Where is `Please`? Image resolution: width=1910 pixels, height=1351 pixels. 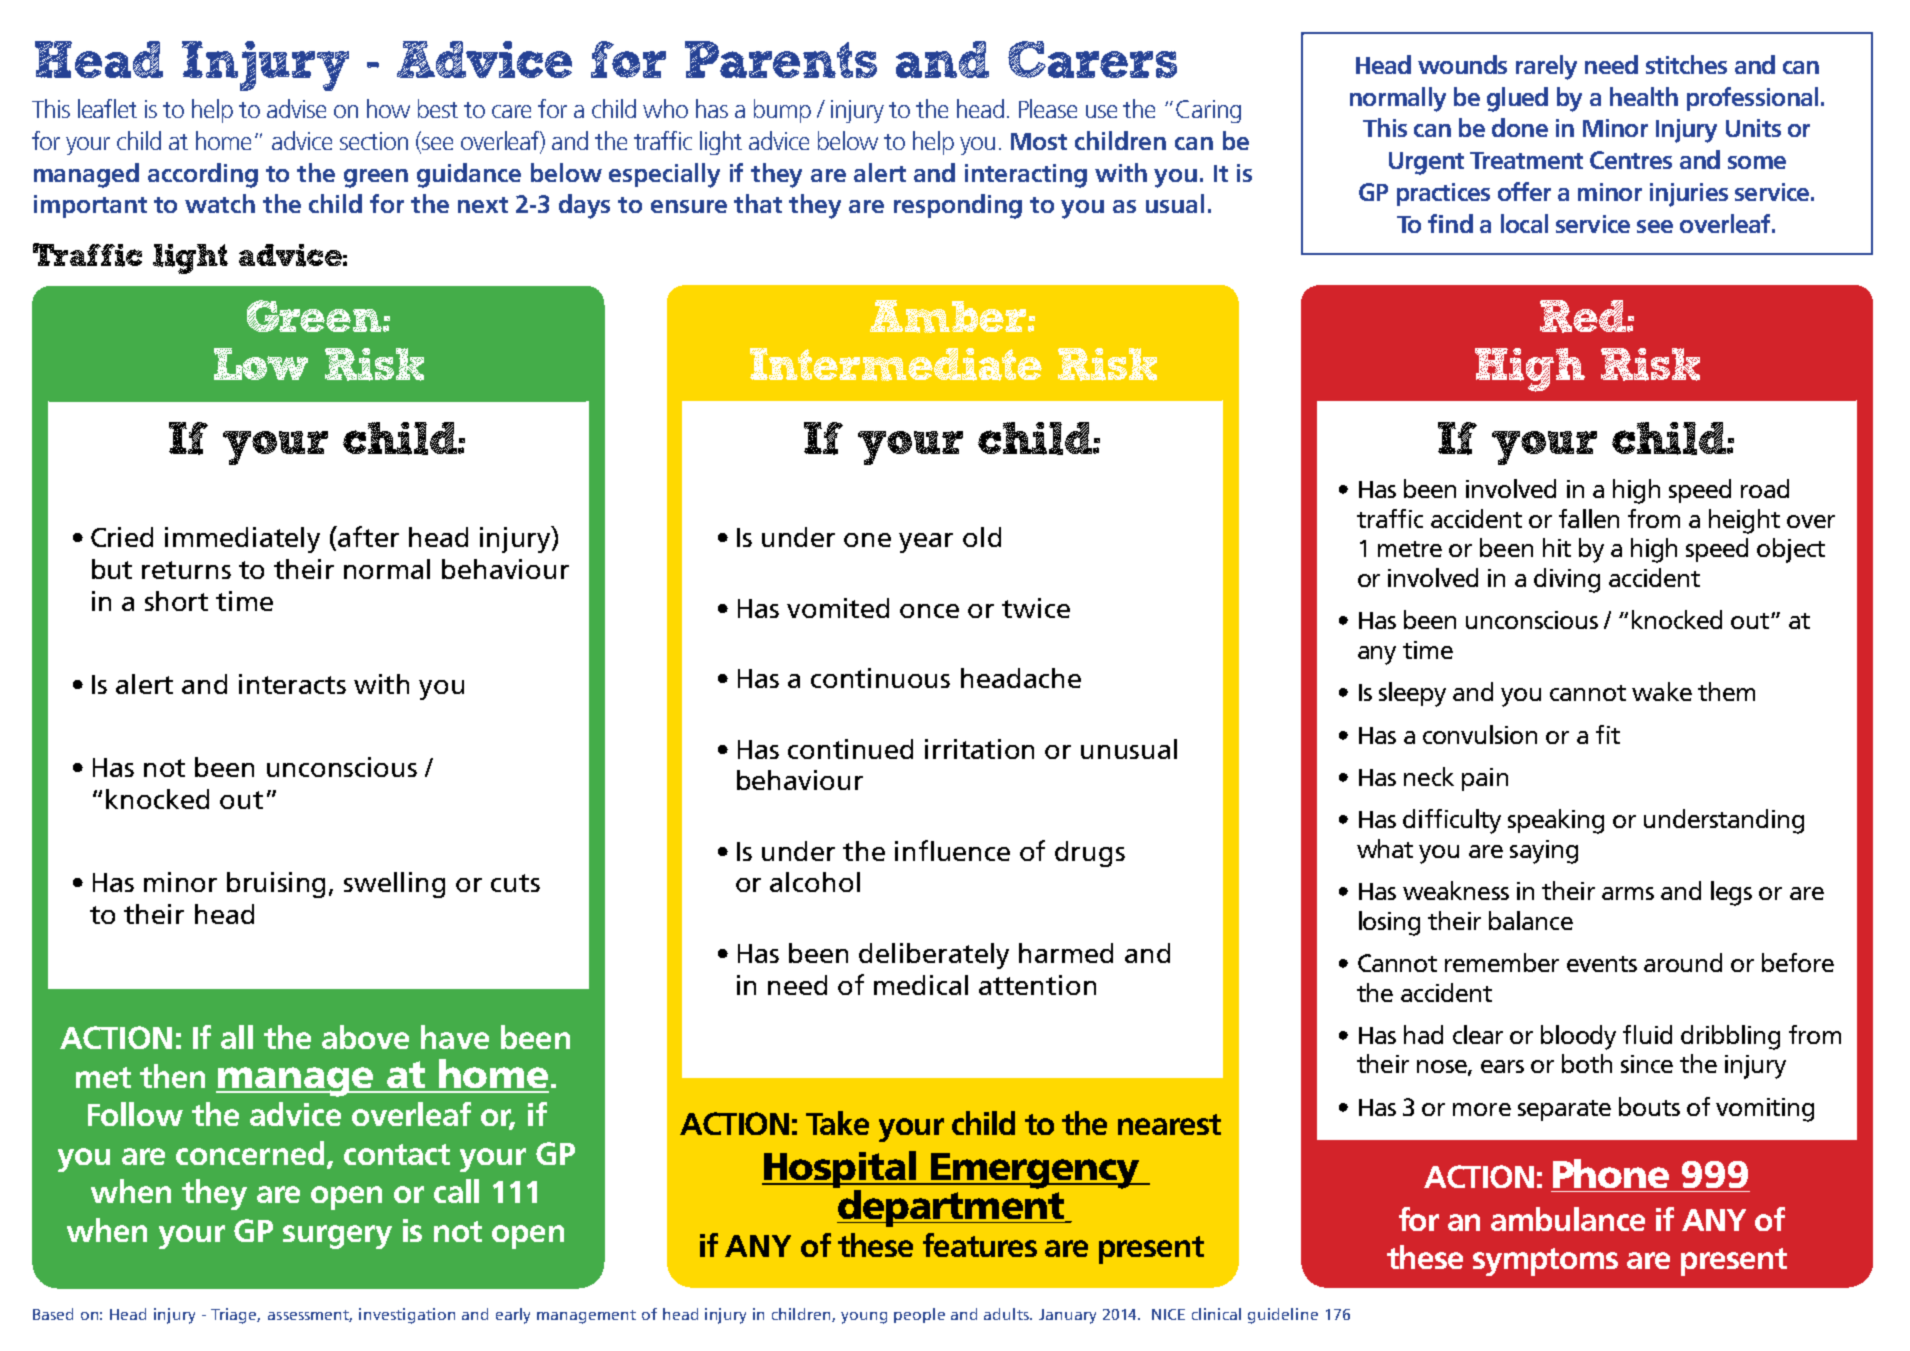 Please is located at coordinates (1048, 108).
